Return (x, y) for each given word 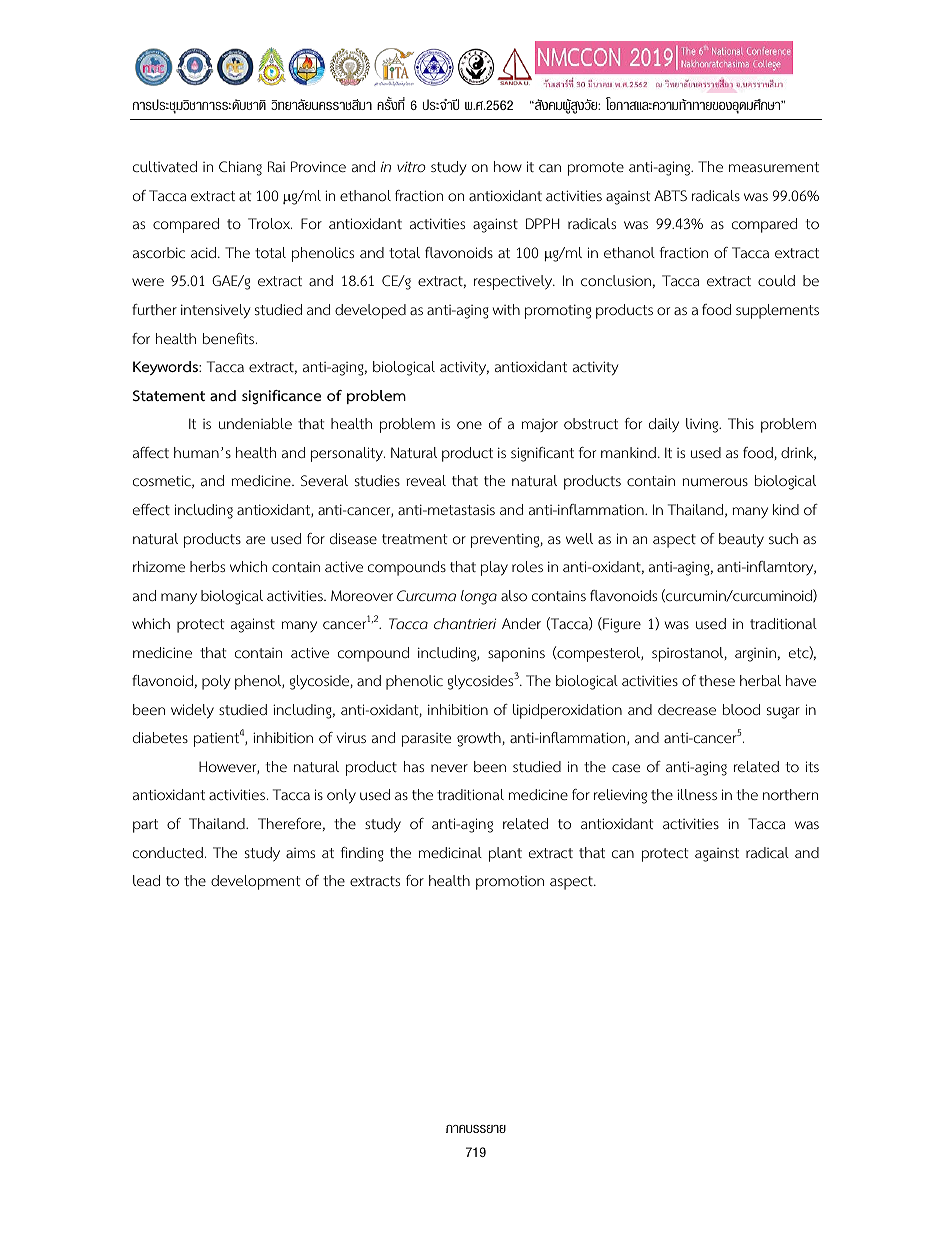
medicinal (450, 852)
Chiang (240, 168)
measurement (774, 167)
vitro (411, 167)
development (255, 882)
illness (697, 794)
